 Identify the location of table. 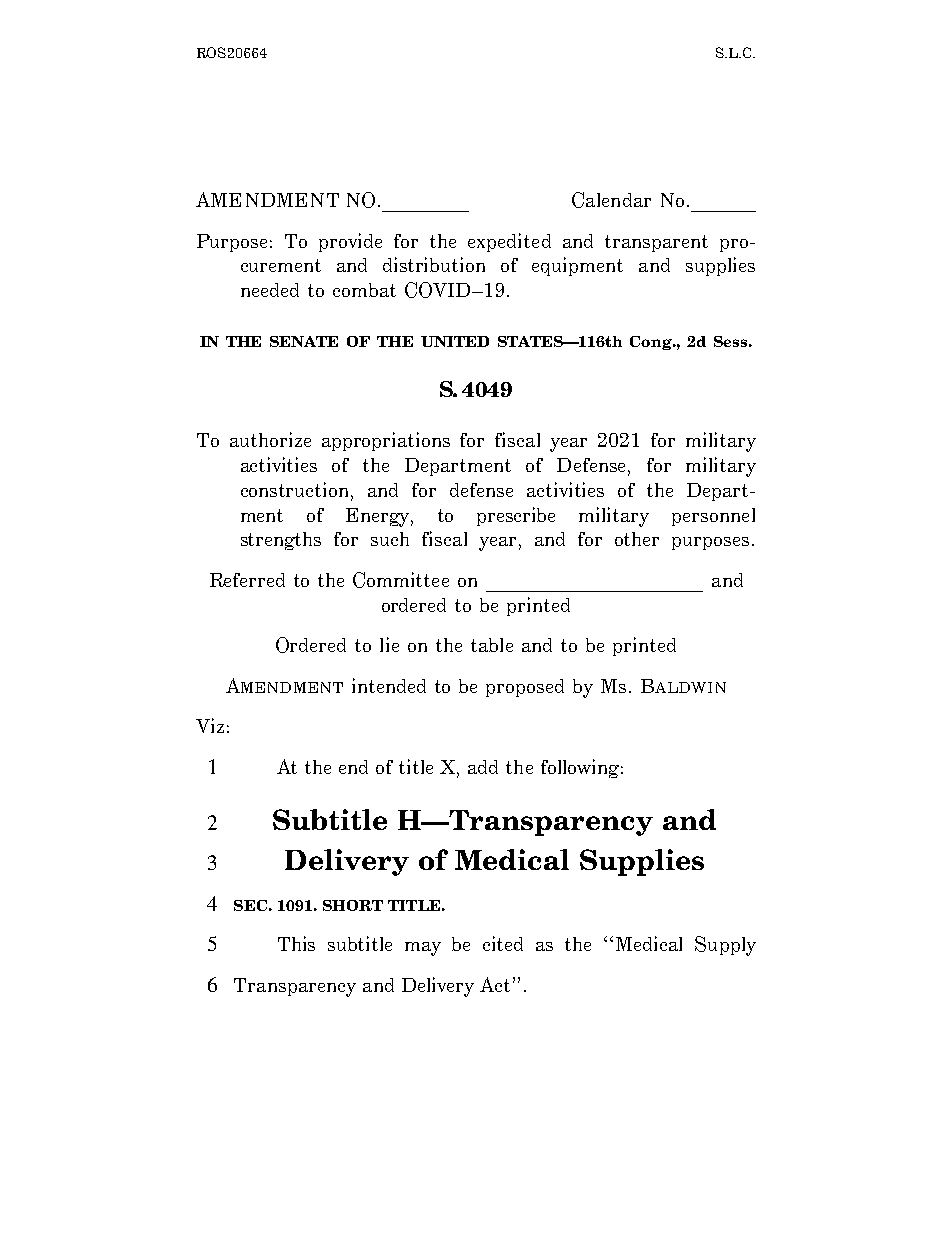
(492, 645).
